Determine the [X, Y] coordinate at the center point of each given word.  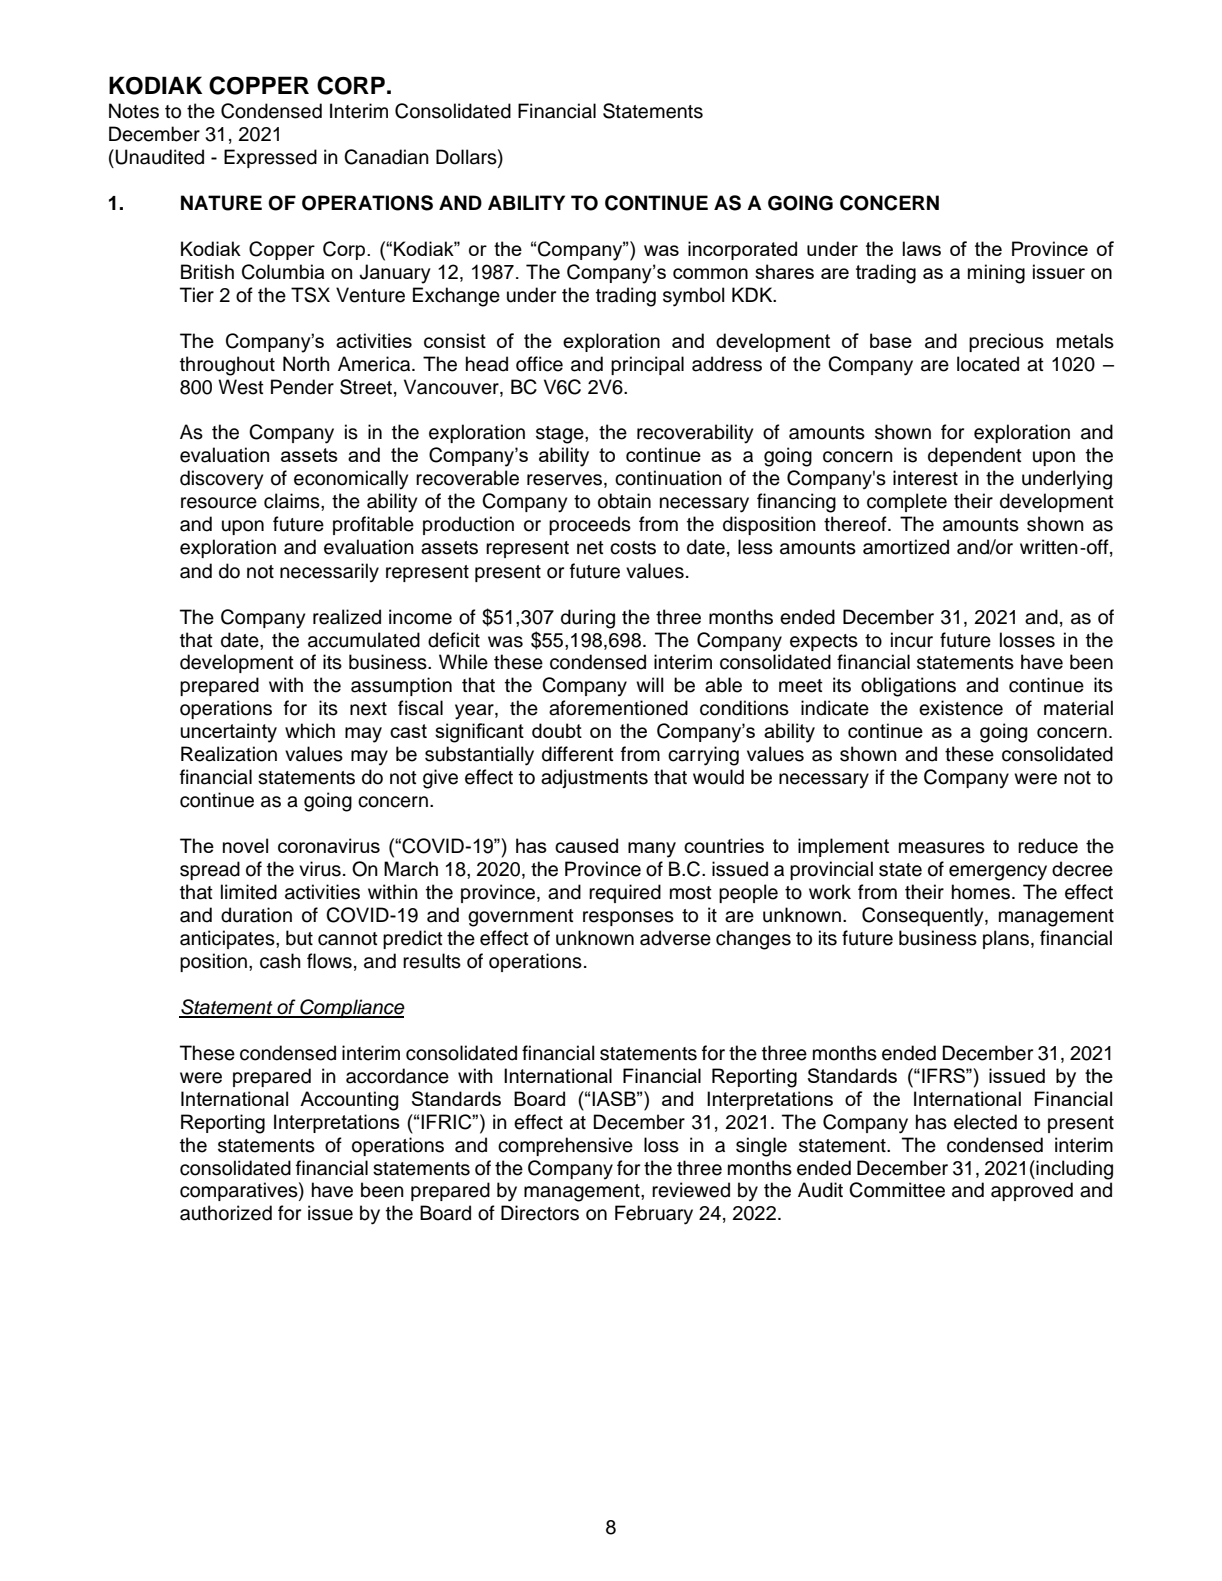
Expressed [270, 158]
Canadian [386, 157]
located [988, 364]
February [654, 1215]
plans [1006, 939]
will [650, 684]
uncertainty [228, 733]
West [241, 387]
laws [921, 248]
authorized [226, 1213]
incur [912, 640]
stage [561, 435]
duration [256, 915]
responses [628, 918]
